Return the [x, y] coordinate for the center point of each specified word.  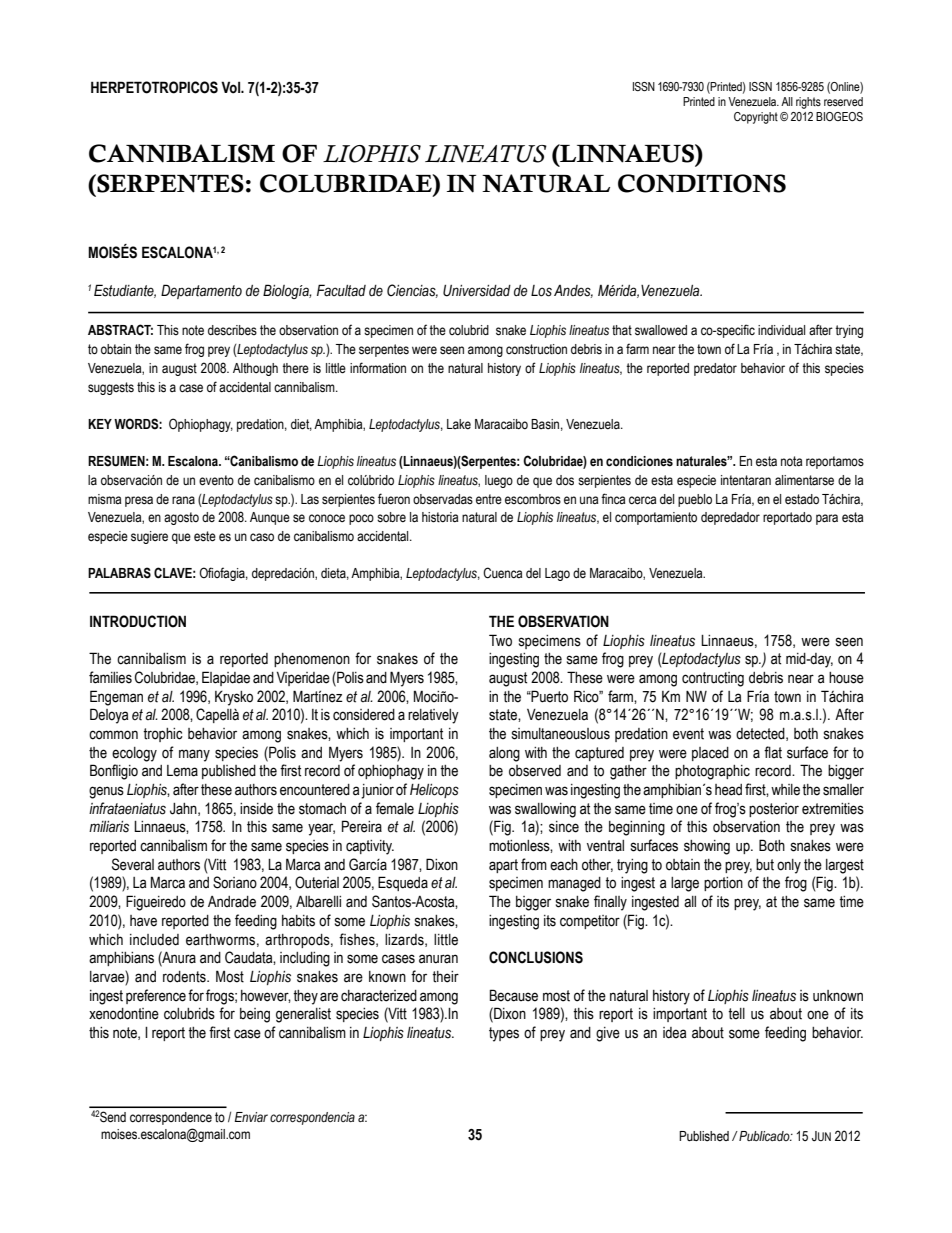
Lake [459, 424]
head [728, 790]
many [194, 755]
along [504, 754]
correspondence [171, 1118]
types [504, 1034]
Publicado [764, 1136]
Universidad [477, 291]
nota [791, 461]
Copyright [756, 118]
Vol [231, 87]
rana [183, 500]
